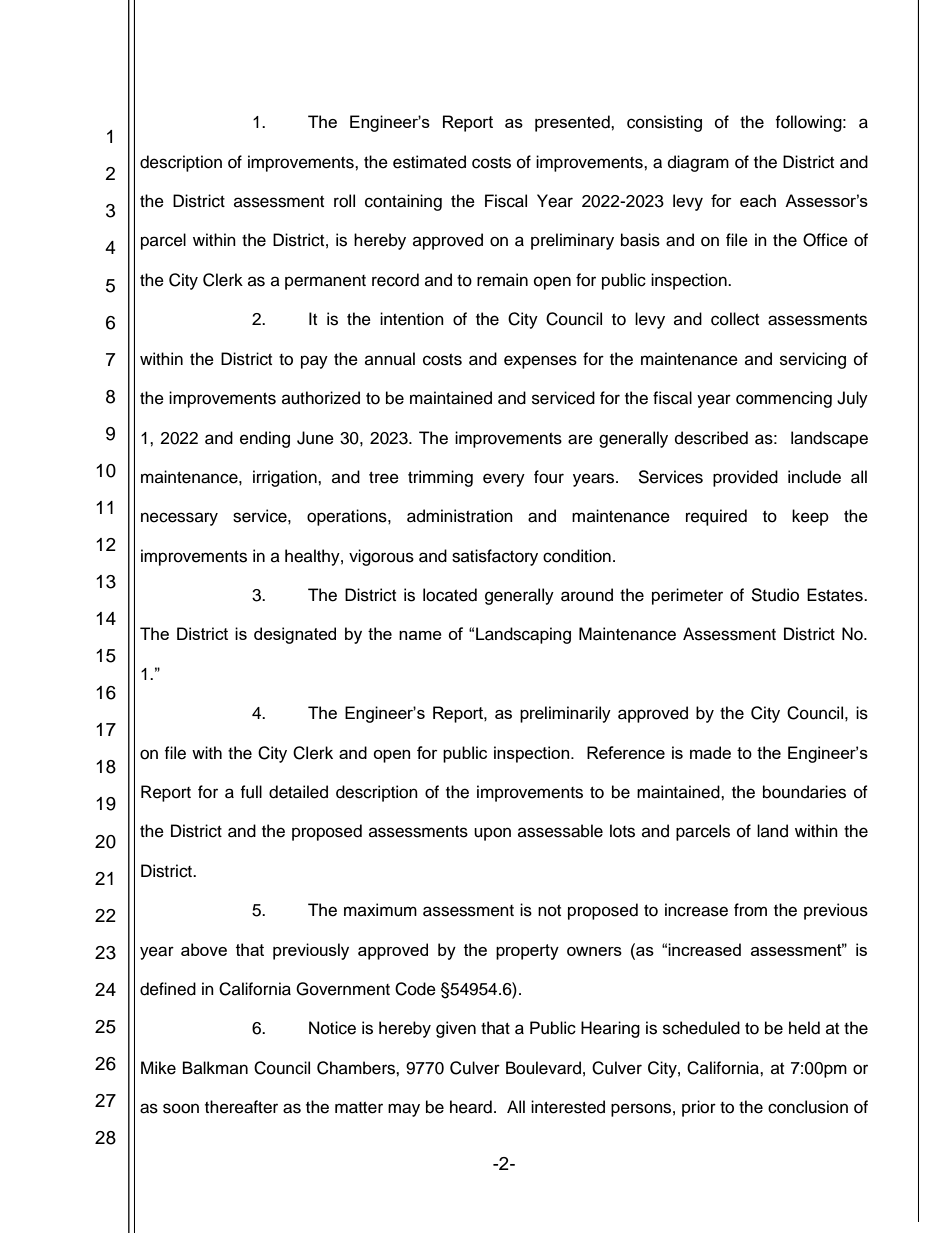 This document has width=952, height=1233. What do you see at coordinates (775, 595) in the document?
I see `Studio` at bounding box center [775, 595].
